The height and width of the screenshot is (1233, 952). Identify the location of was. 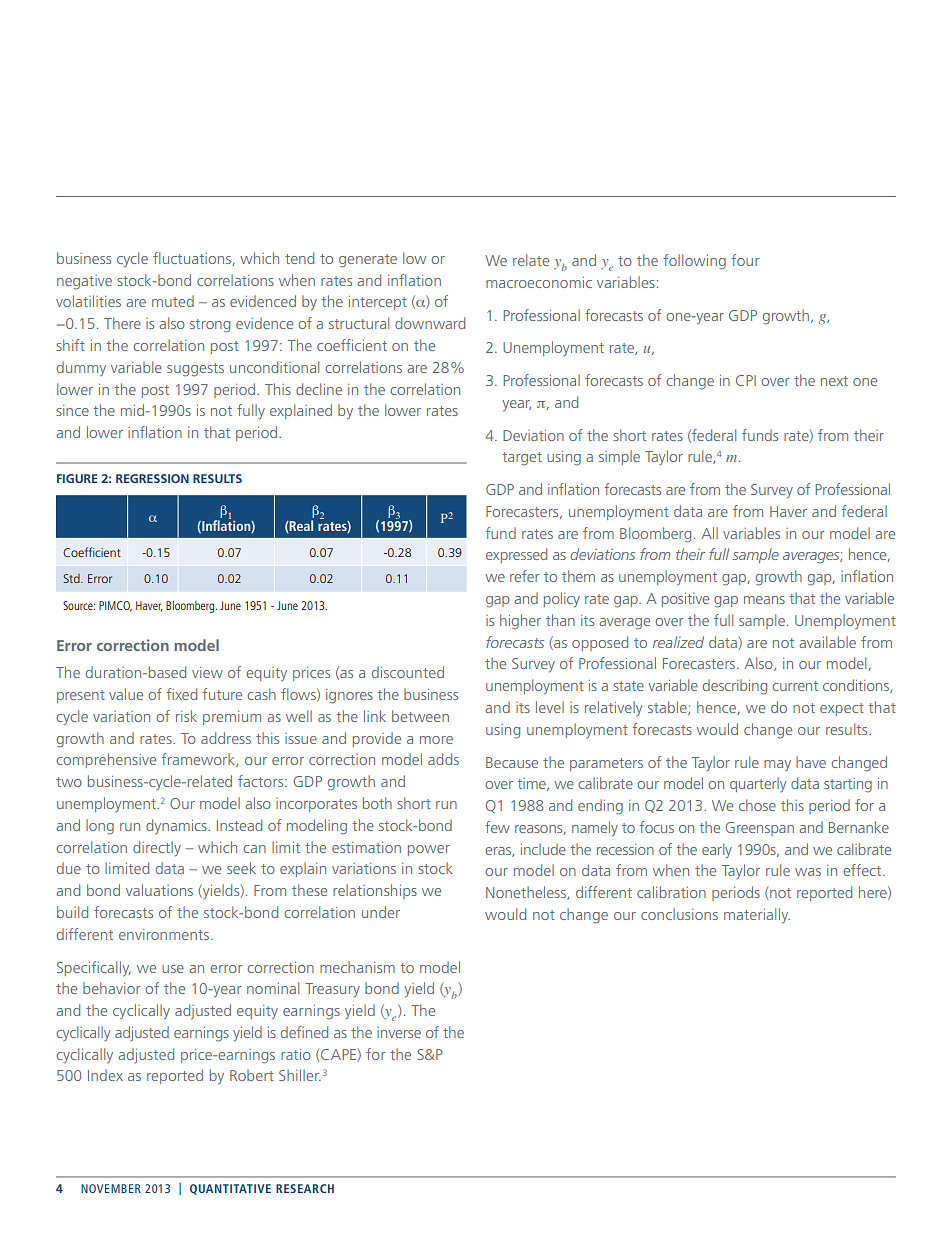
(808, 872).
